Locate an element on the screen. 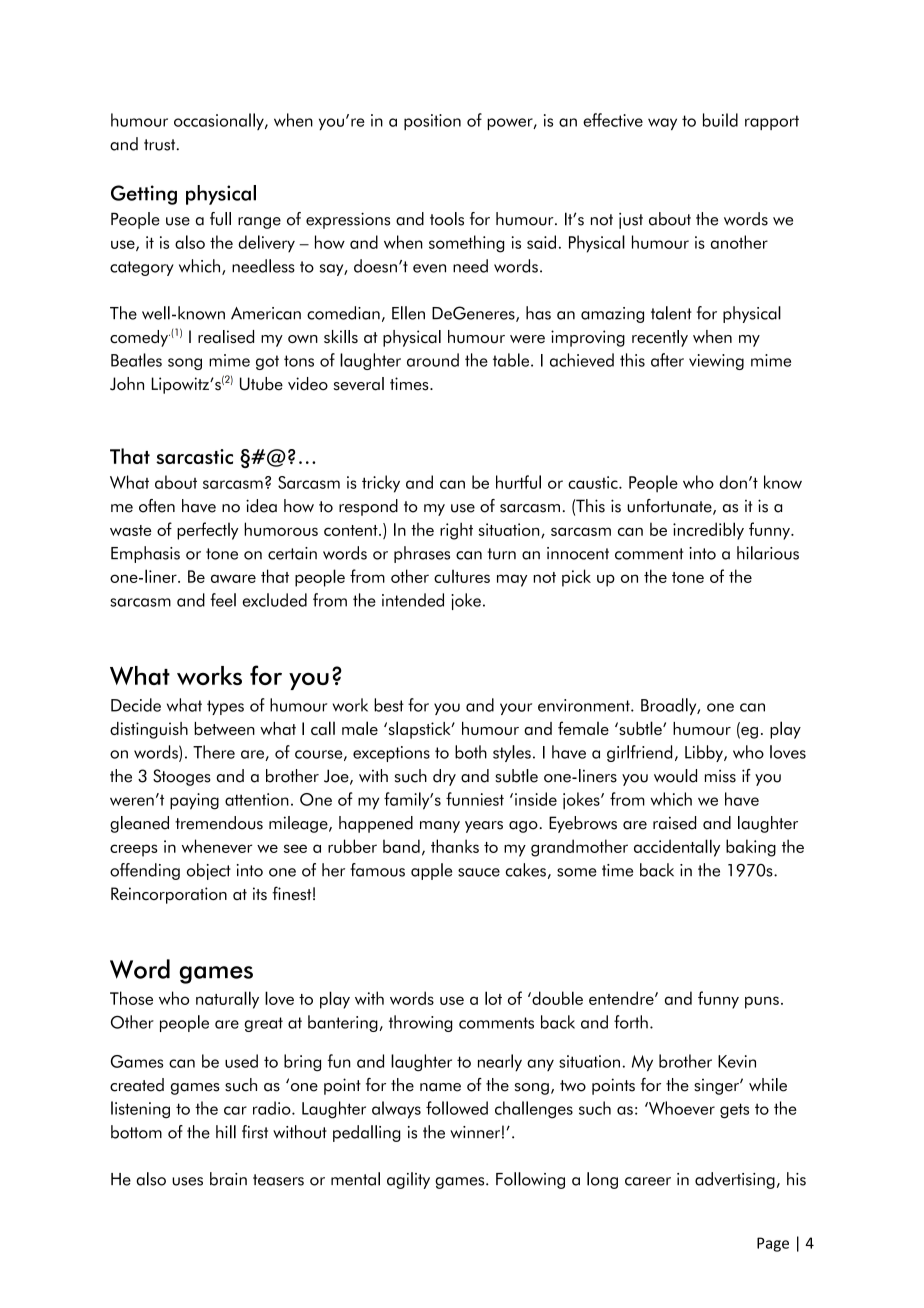  build is located at coordinates (720, 120).
